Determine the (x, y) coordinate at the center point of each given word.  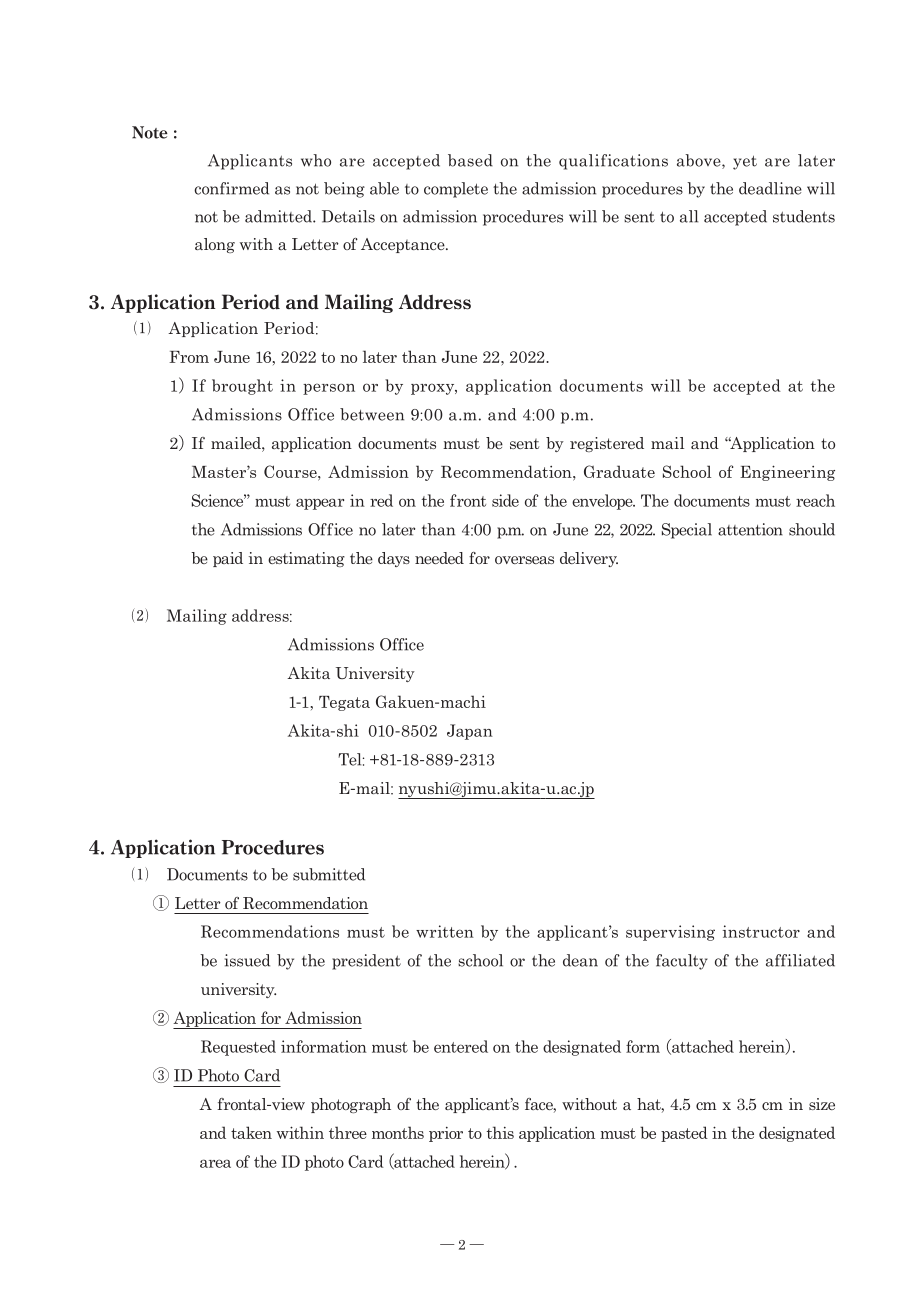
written (445, 931)
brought (242, 387)
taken (251, 1132)
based (470, 160)
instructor (761, 931)
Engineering (787, 473)
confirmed (231, 188)
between (372, 414)
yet (745, 162)
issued (247, 960)
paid (228, 559)
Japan (470, 732)
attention (750, 529)
